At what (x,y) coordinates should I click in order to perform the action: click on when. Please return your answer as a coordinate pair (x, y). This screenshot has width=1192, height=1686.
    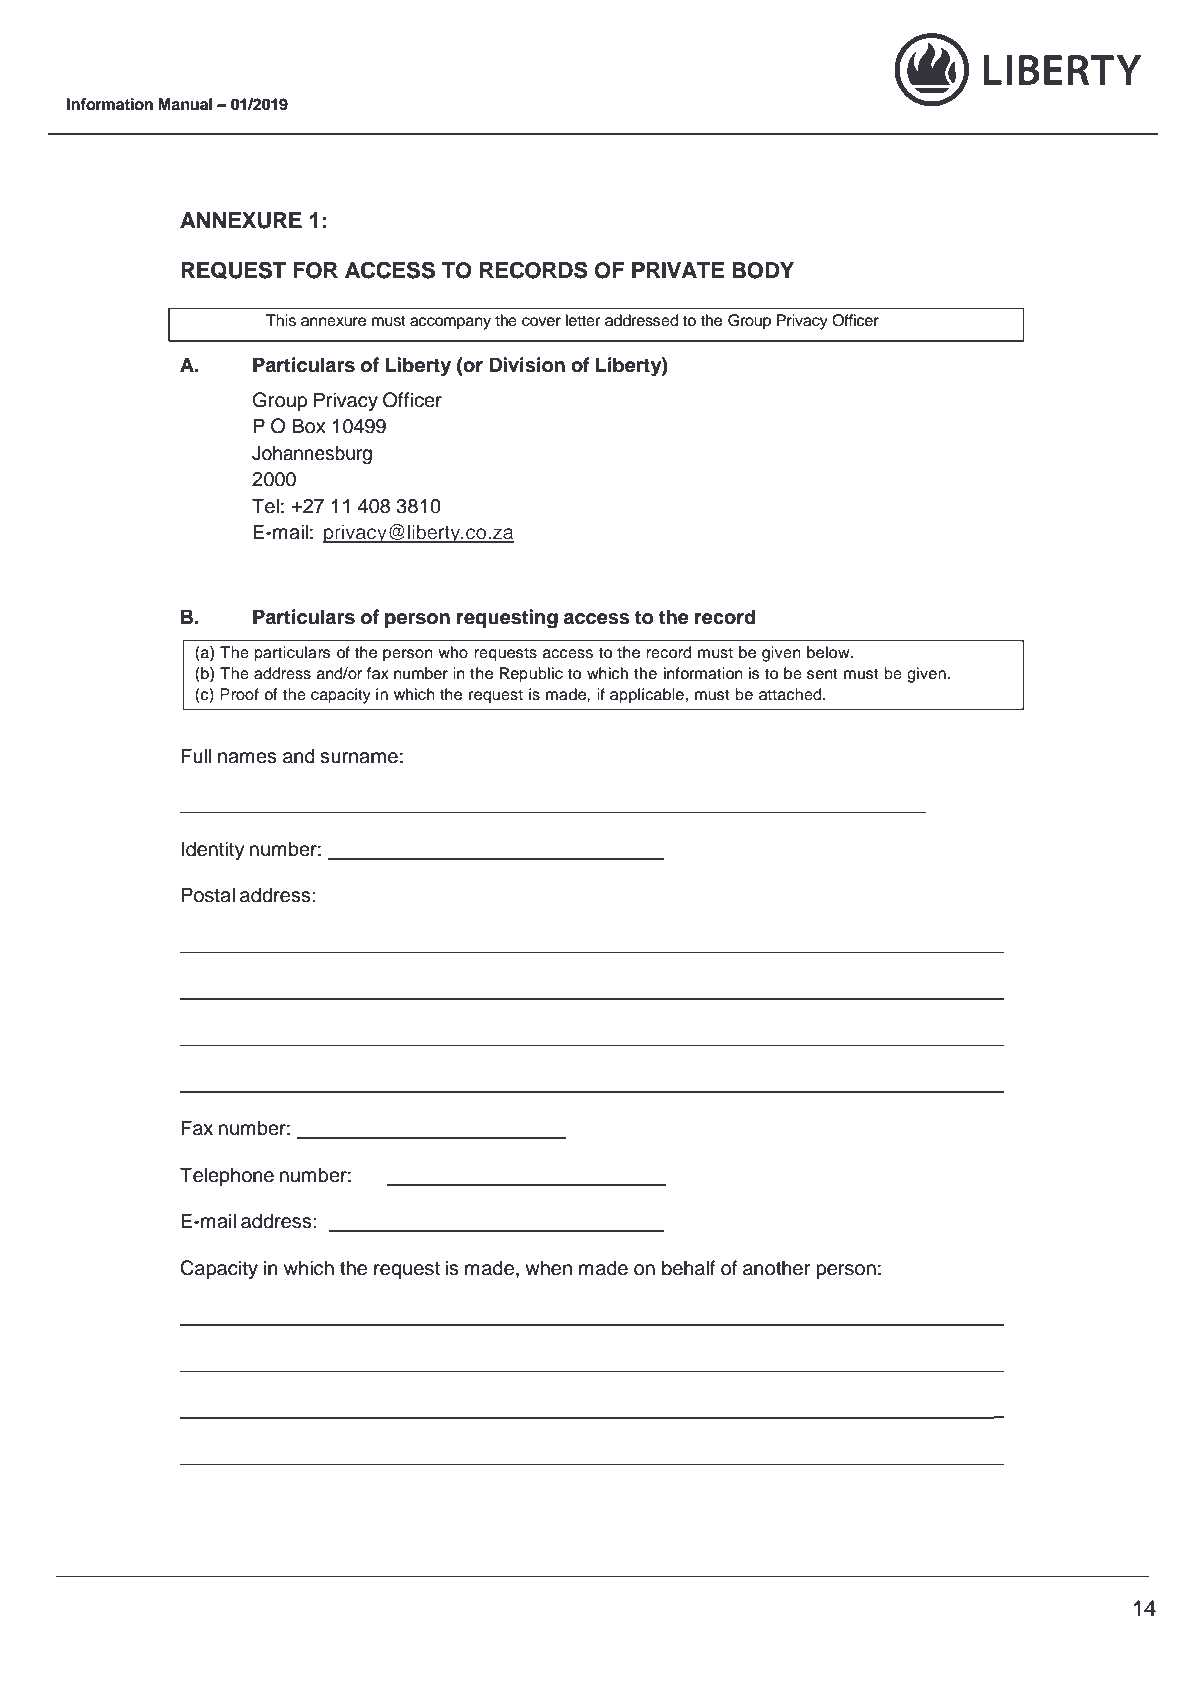
    Looking at the image, I should click on (548, 1268).
